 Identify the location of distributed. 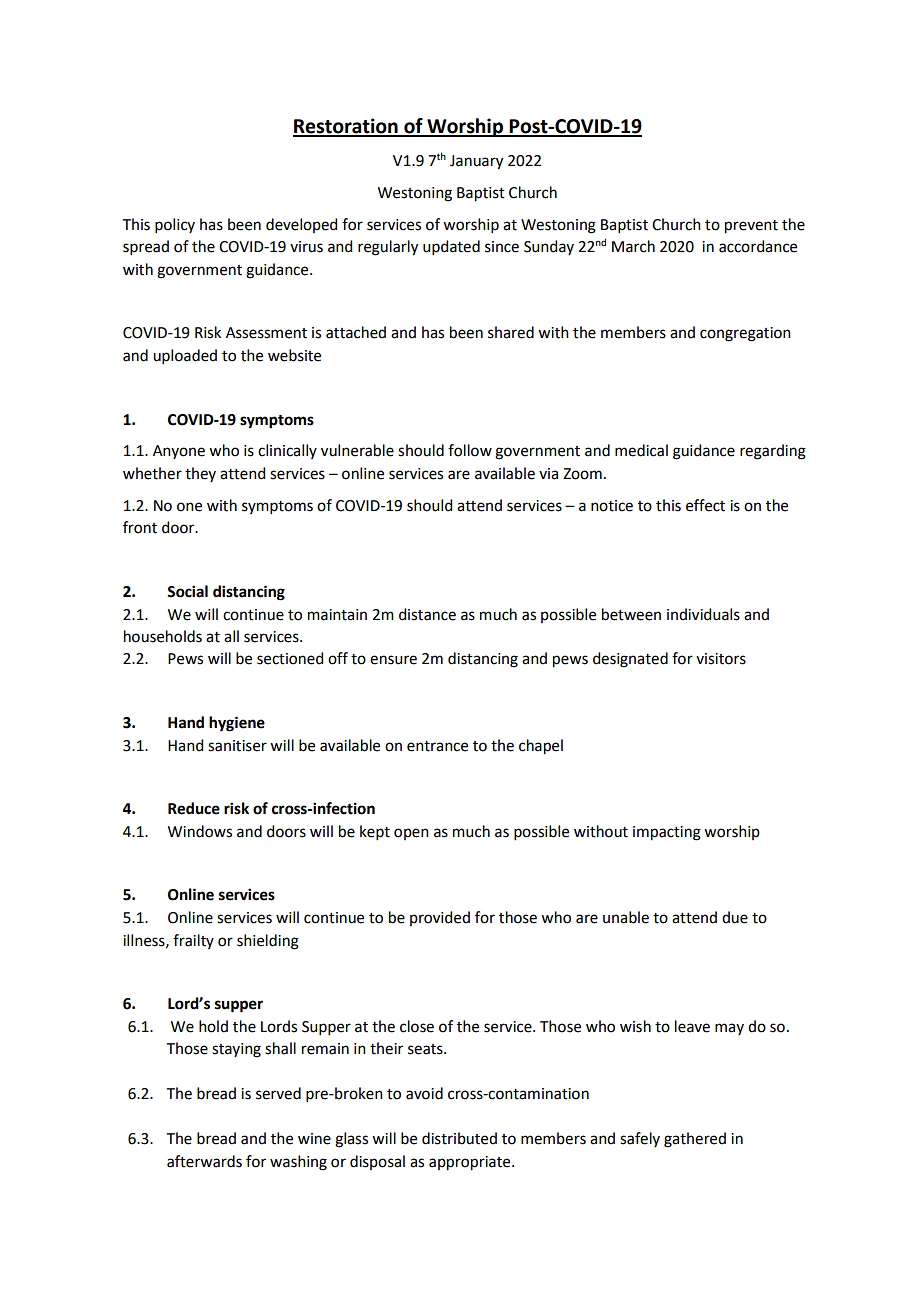
(459, 1138).
